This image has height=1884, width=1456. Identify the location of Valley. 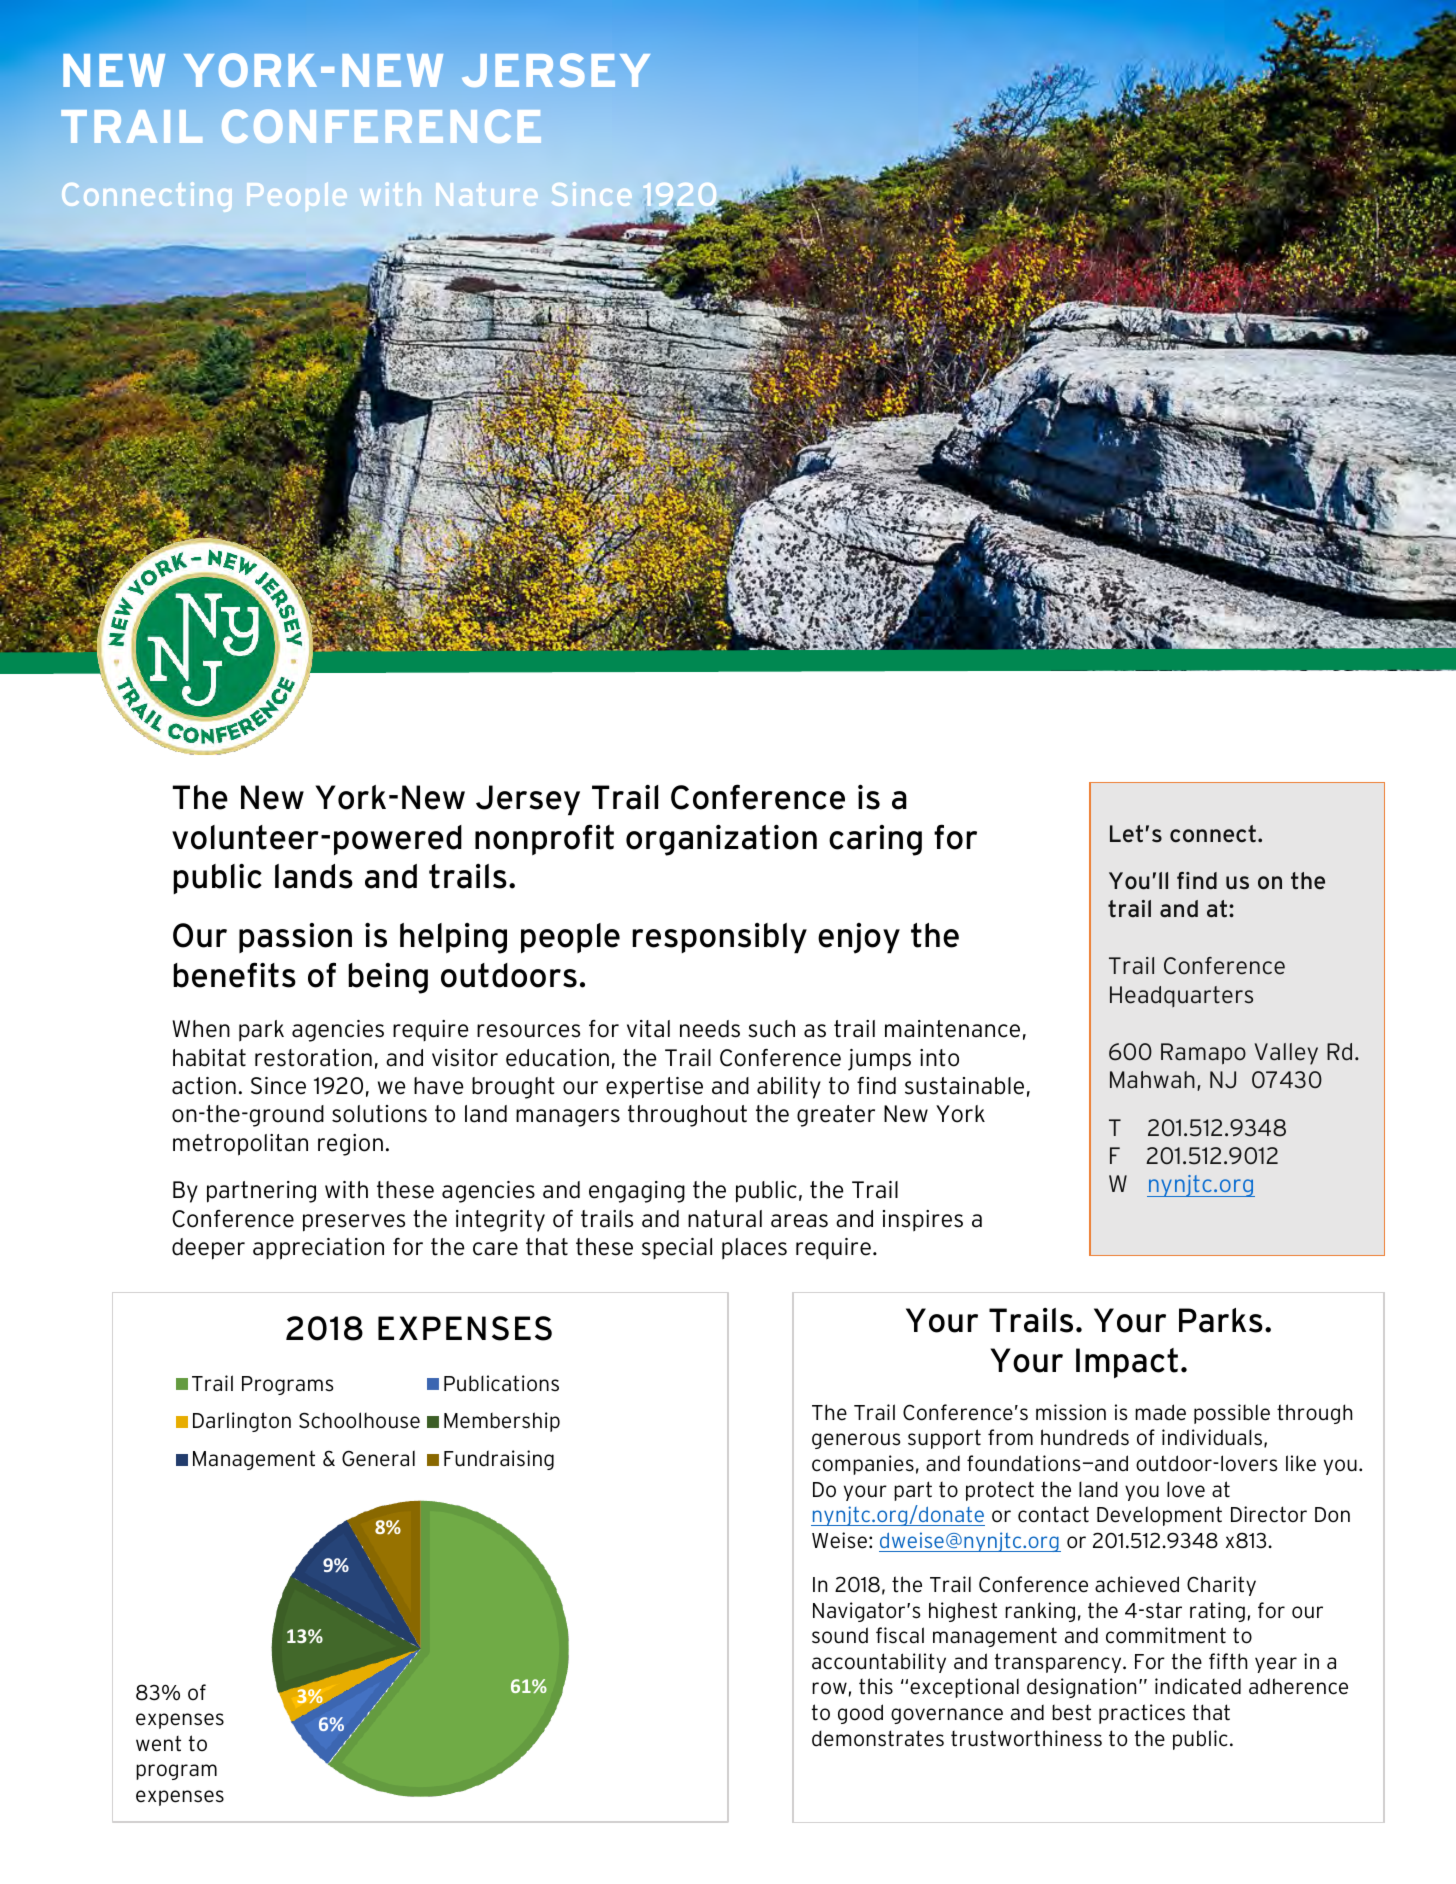
(1286, 1054).
